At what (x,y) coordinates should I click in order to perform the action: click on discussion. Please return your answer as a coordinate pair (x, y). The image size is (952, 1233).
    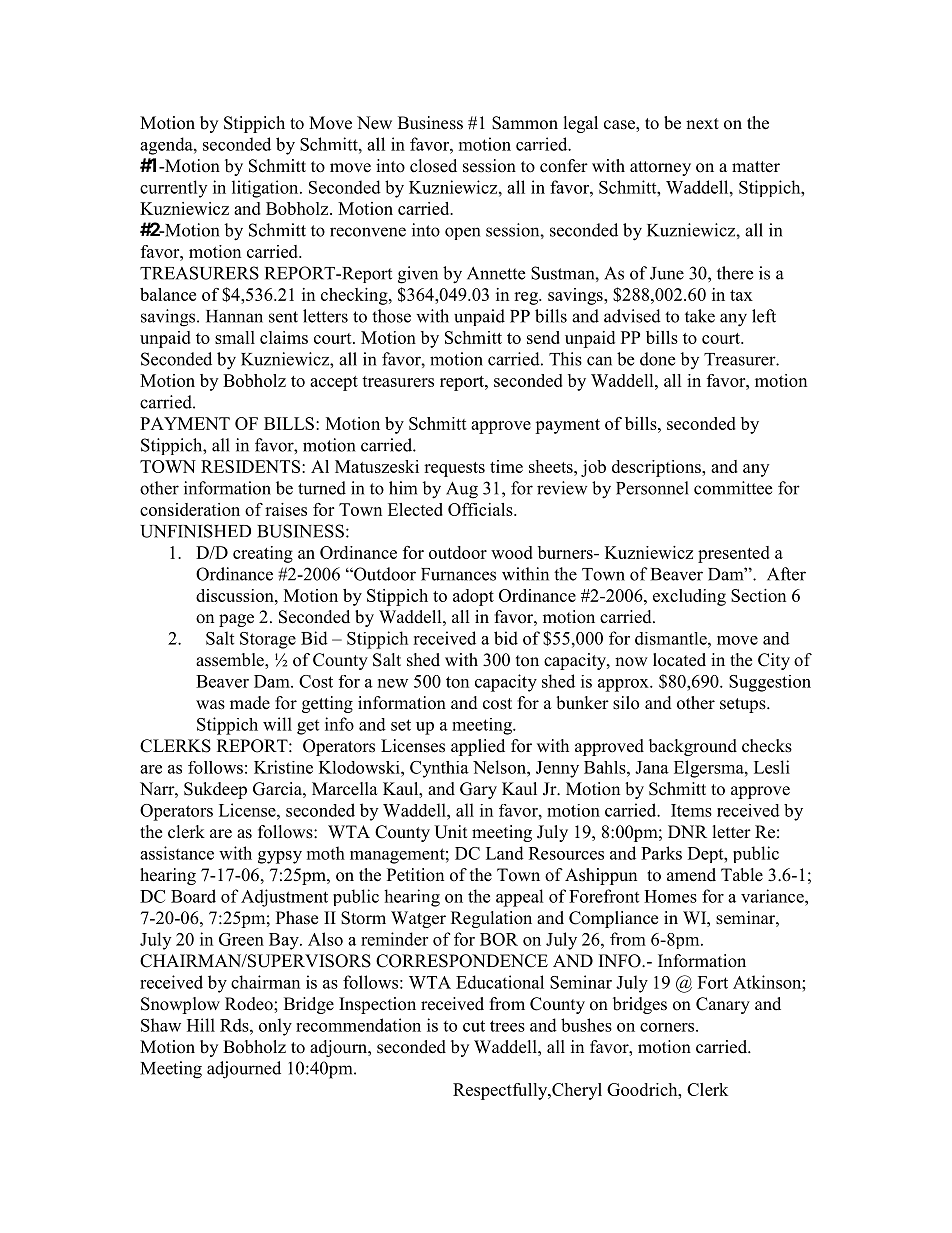
    Looking at the image, I should click on (236, 595).
